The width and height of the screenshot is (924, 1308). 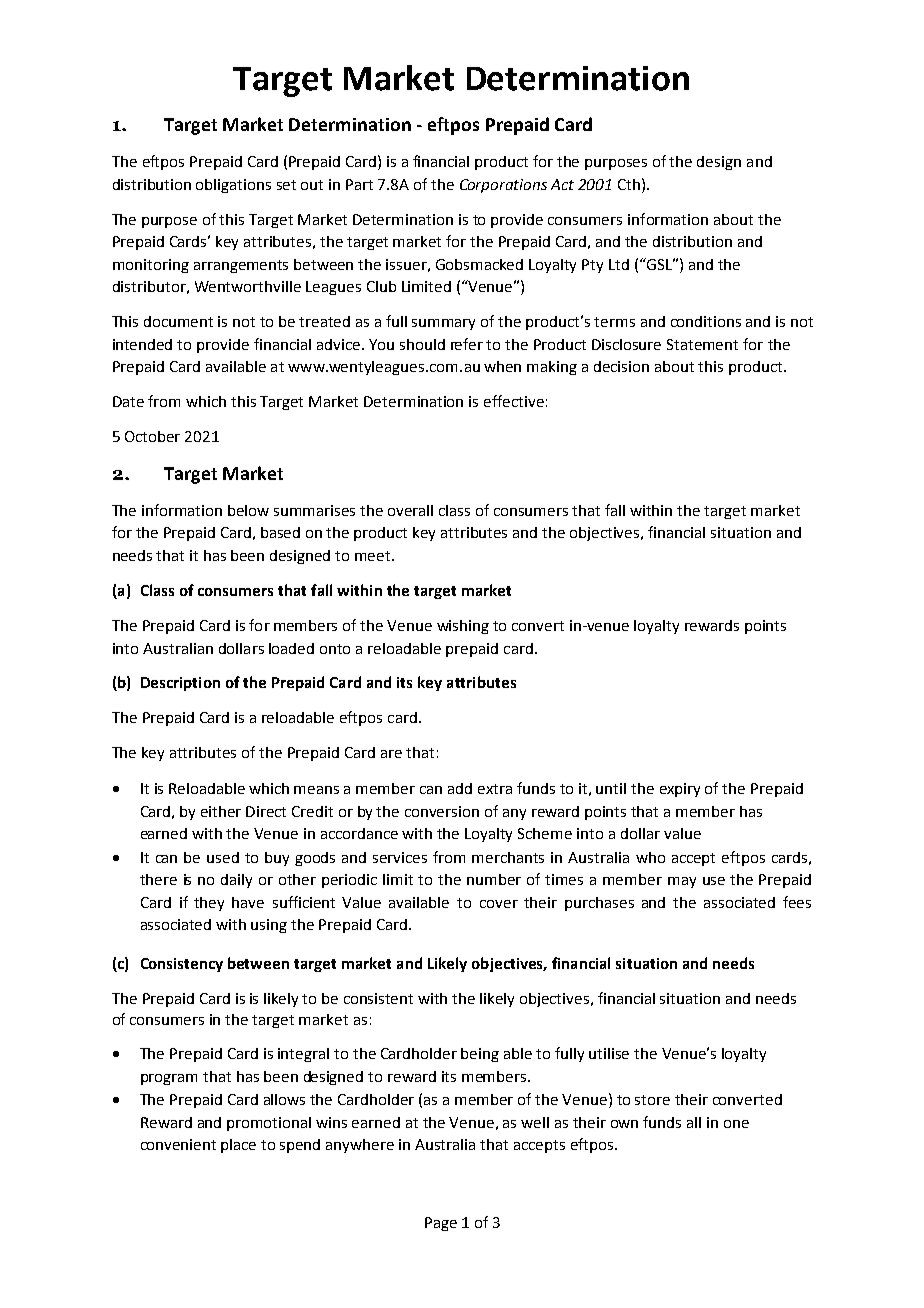 I want to click on overall, so click(x=410, y=510).
